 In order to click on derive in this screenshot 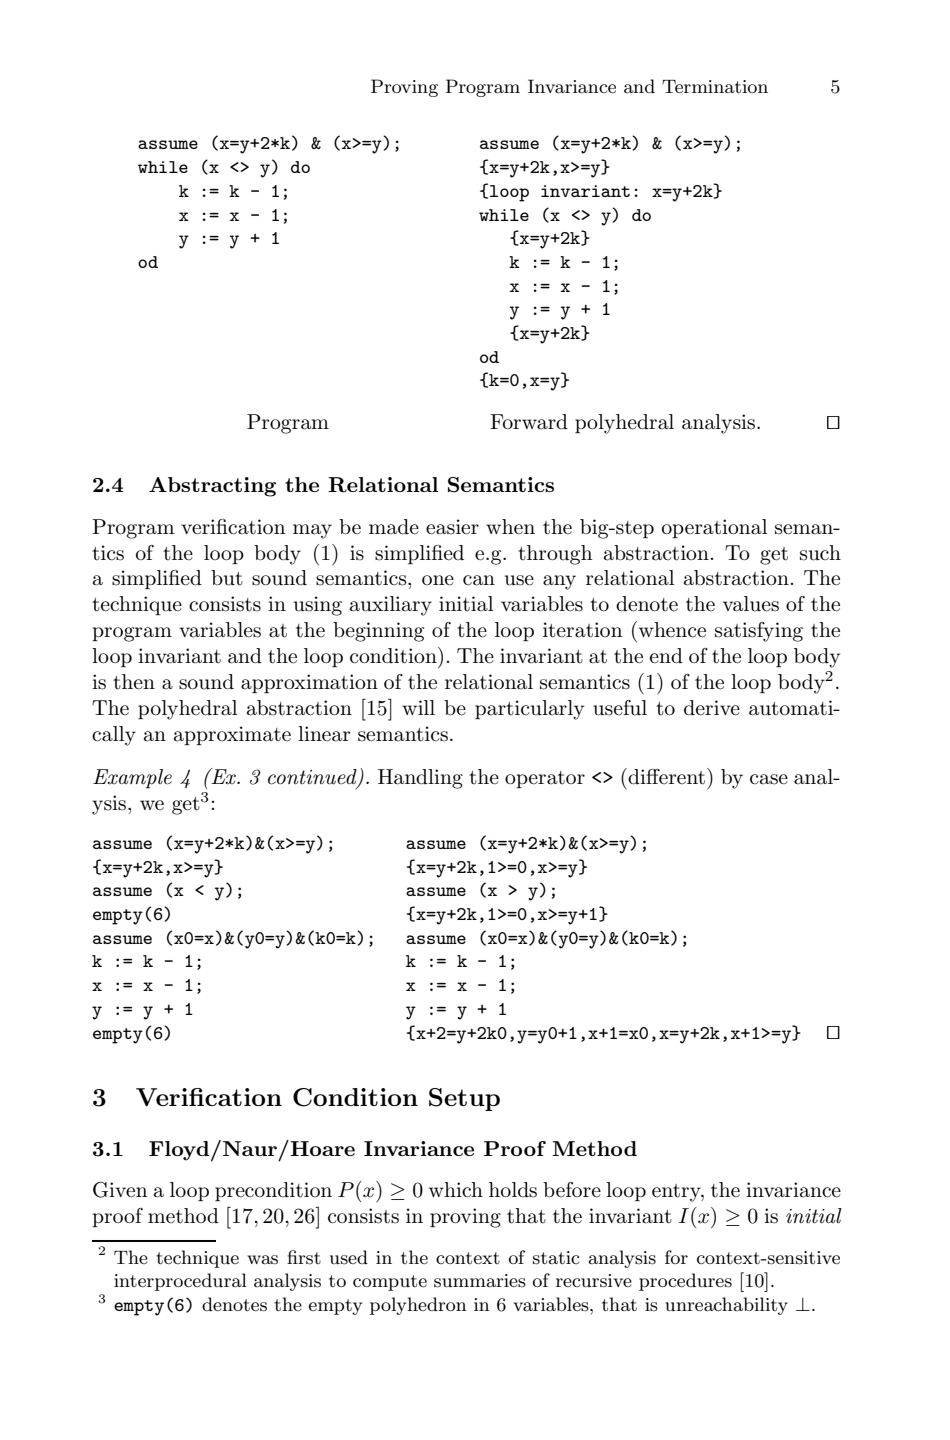, I will do `click(712, 708)`.
